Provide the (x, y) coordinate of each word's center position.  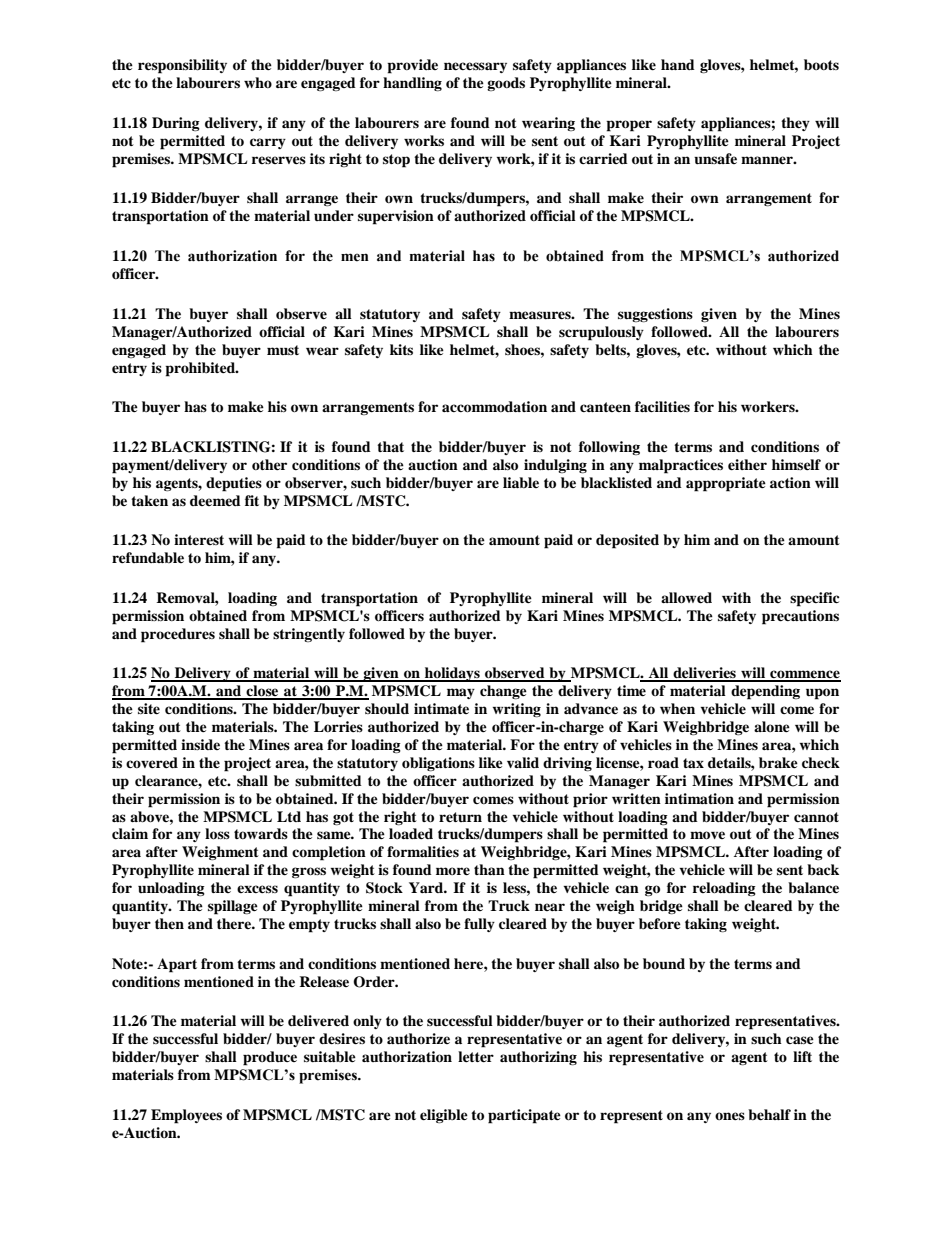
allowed (686, 598)
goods (506, 84)
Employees (186, 1116)
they (795, 124)
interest (199, 539)
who (258, 82)
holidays (452, 674)
